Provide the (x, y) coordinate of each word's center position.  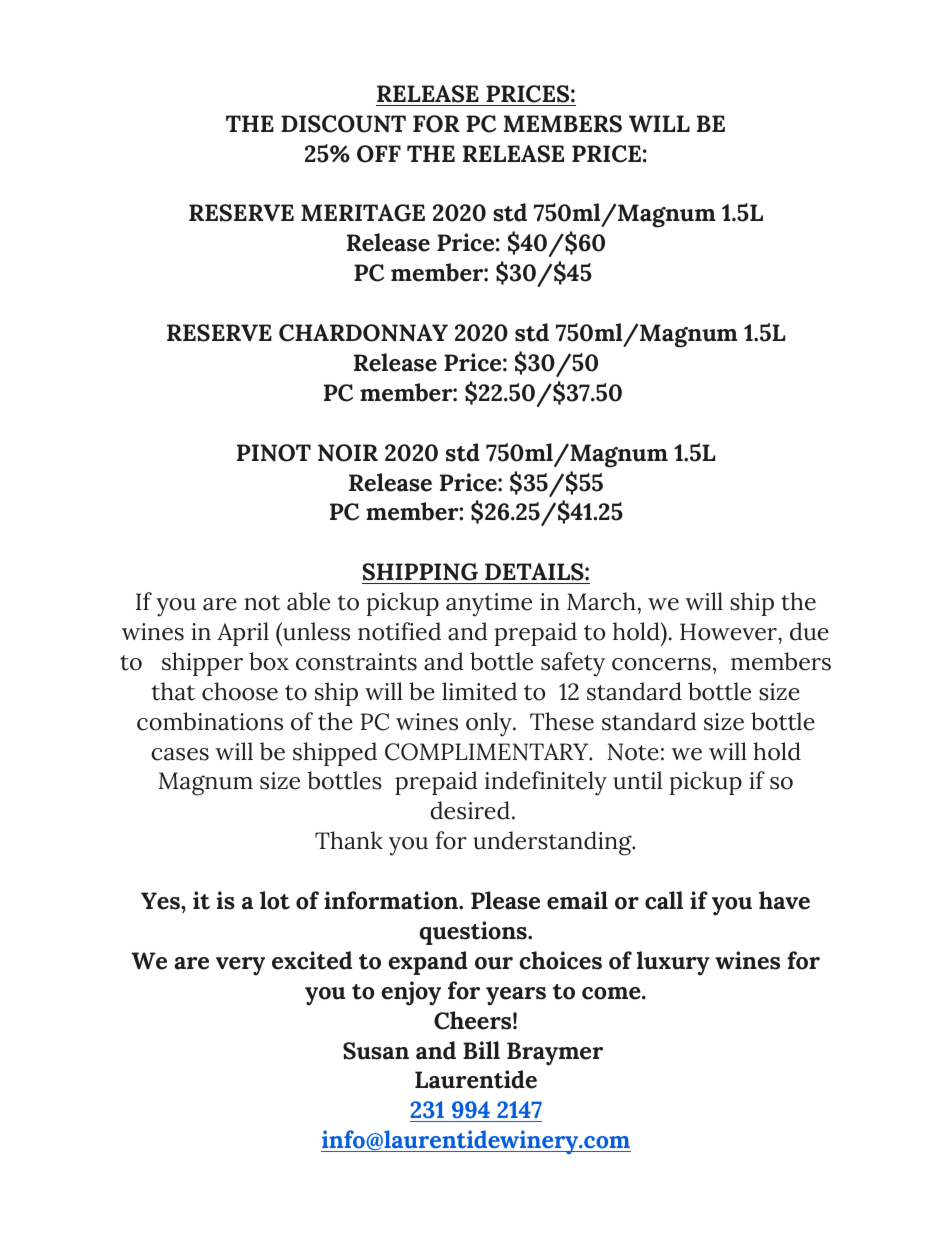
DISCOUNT (343, 124)
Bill (481, 1050)
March (601, 601)
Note (633, 752)
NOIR (348, 453)
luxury (673, 963)
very (240, 966)
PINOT (274, 453)
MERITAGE (363, 213)
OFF (379, 154)
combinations (210, 721)
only (490, 724)
